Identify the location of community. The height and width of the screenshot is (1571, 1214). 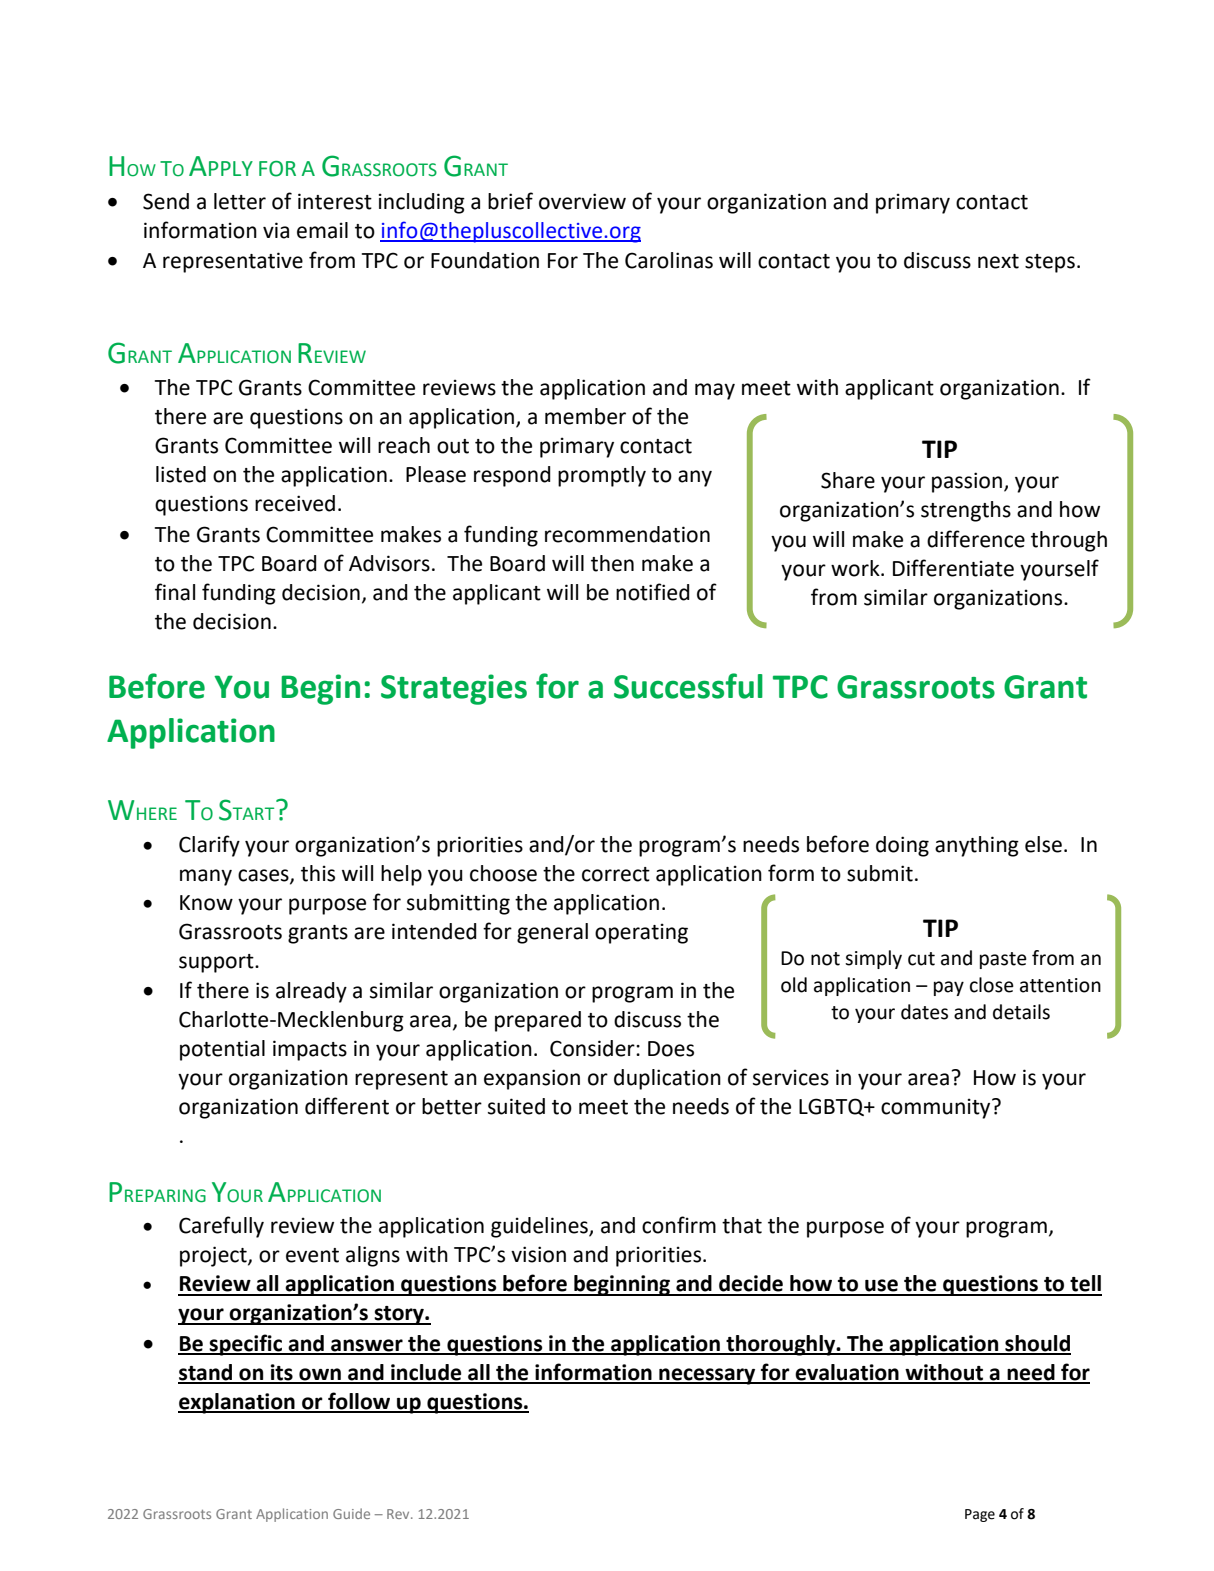
(937, 1108).
